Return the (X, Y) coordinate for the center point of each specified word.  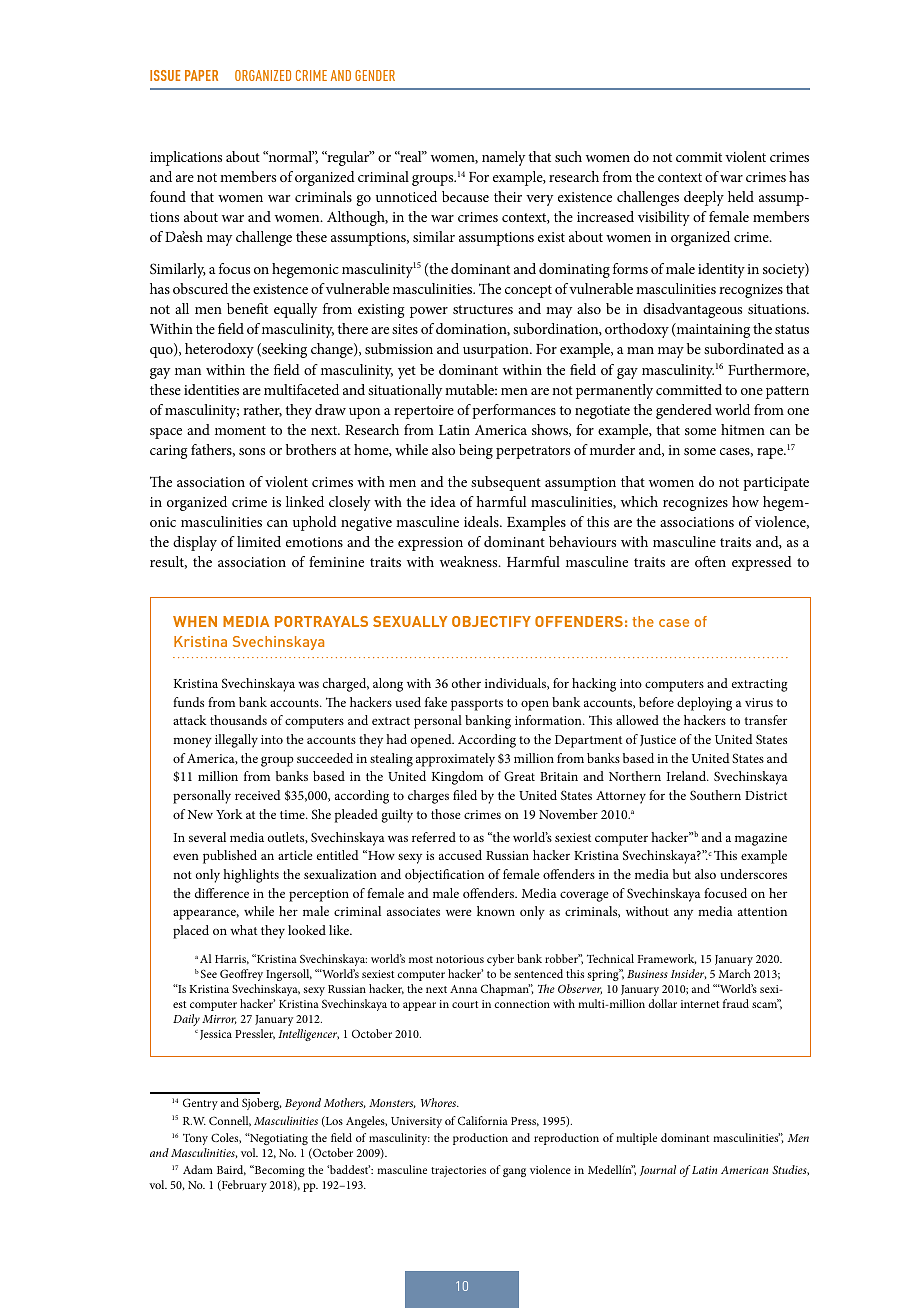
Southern (715, 795)
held (741, 196)
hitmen (743, 429)
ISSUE (165, 75)
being (476, 451)
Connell (230, 1121)
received (258, 795)
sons (252, 451)
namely (503, 158)
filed (465, 795)
